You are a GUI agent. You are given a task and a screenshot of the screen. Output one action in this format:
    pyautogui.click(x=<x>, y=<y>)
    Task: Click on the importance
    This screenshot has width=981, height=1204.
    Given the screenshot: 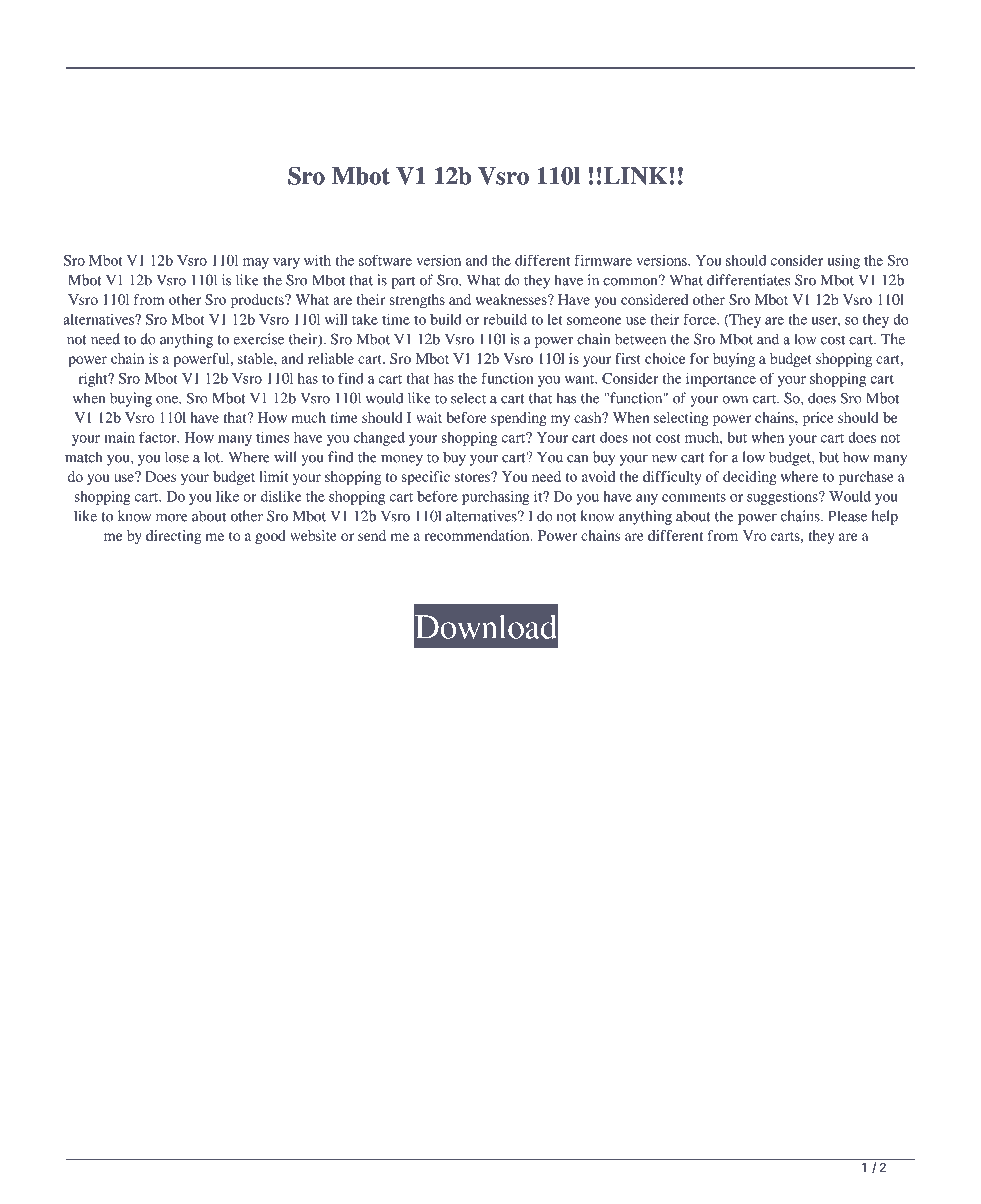 What is the action you would take?
    pyautogui.click(x=721, y=380)
